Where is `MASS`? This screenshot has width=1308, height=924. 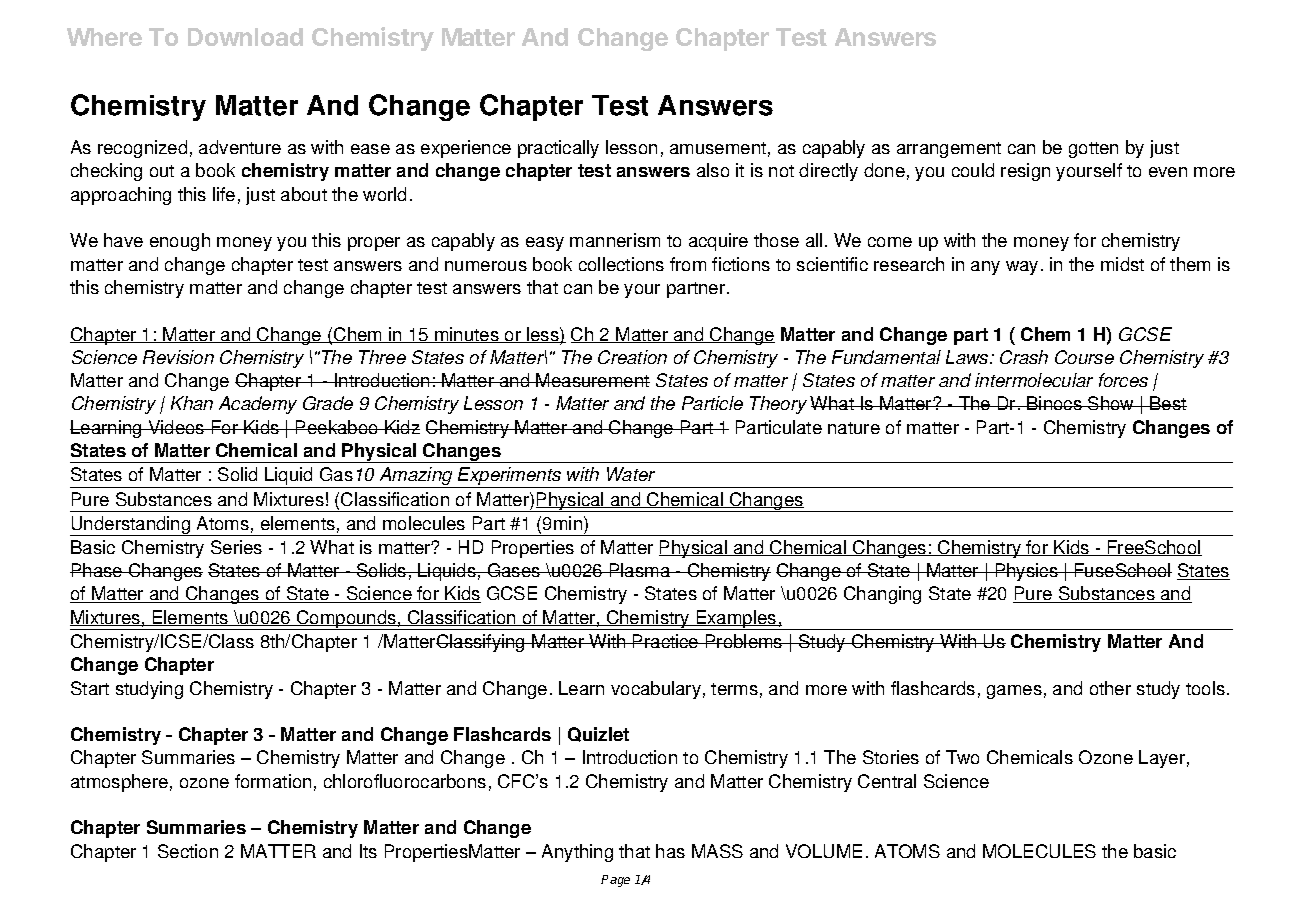
MASS is located at coordinates (717, 851).
